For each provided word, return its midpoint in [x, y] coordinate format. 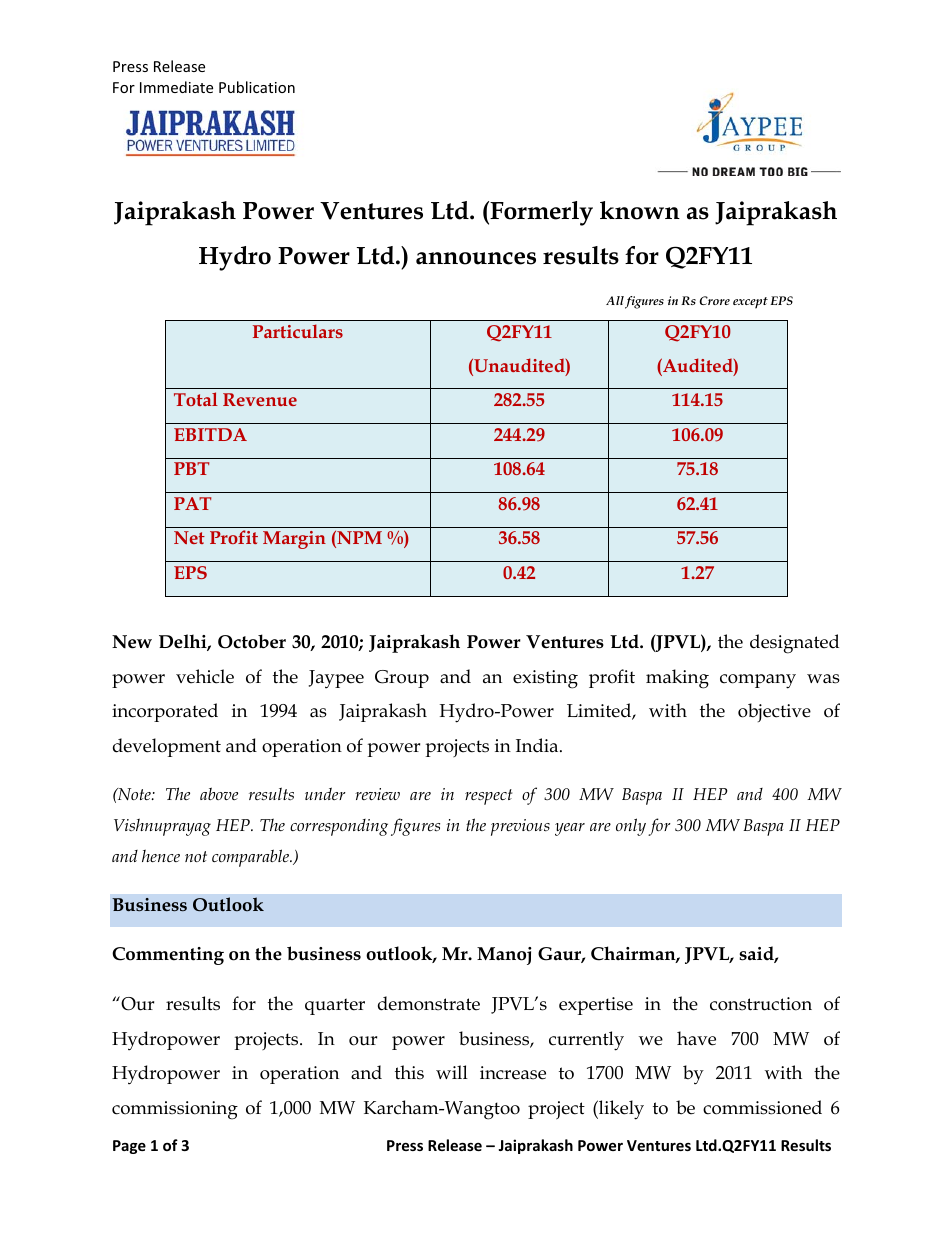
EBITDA [210, 434]
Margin [294, 540]
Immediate [176, 87]
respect [488, 797]
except [750, 303]
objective [774, 712]
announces [476, 258]
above [219, 793]
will [452, 1072]
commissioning [175, 1110]
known [640, 210]
